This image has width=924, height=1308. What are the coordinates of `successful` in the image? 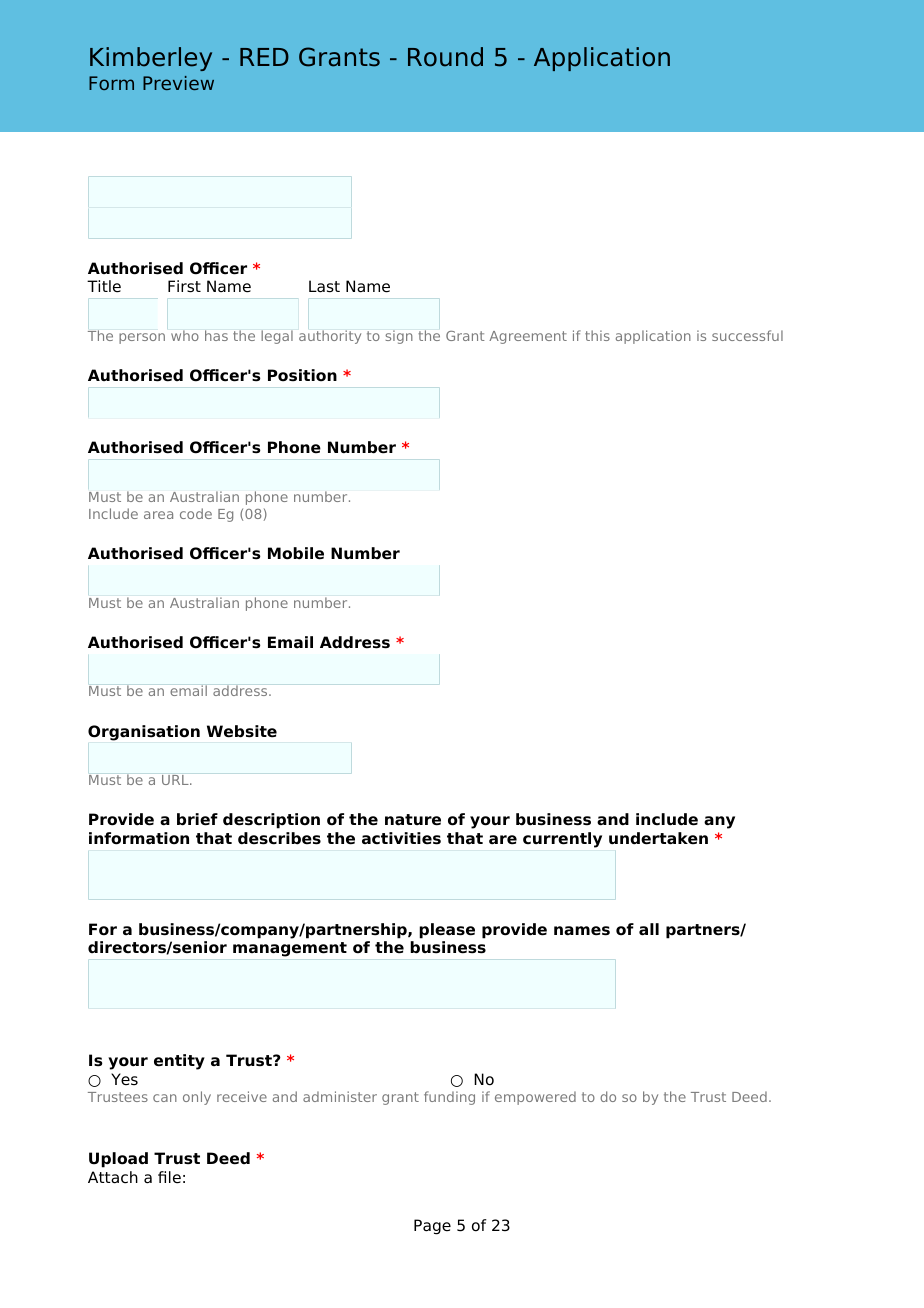 It's located at (747, 335).
